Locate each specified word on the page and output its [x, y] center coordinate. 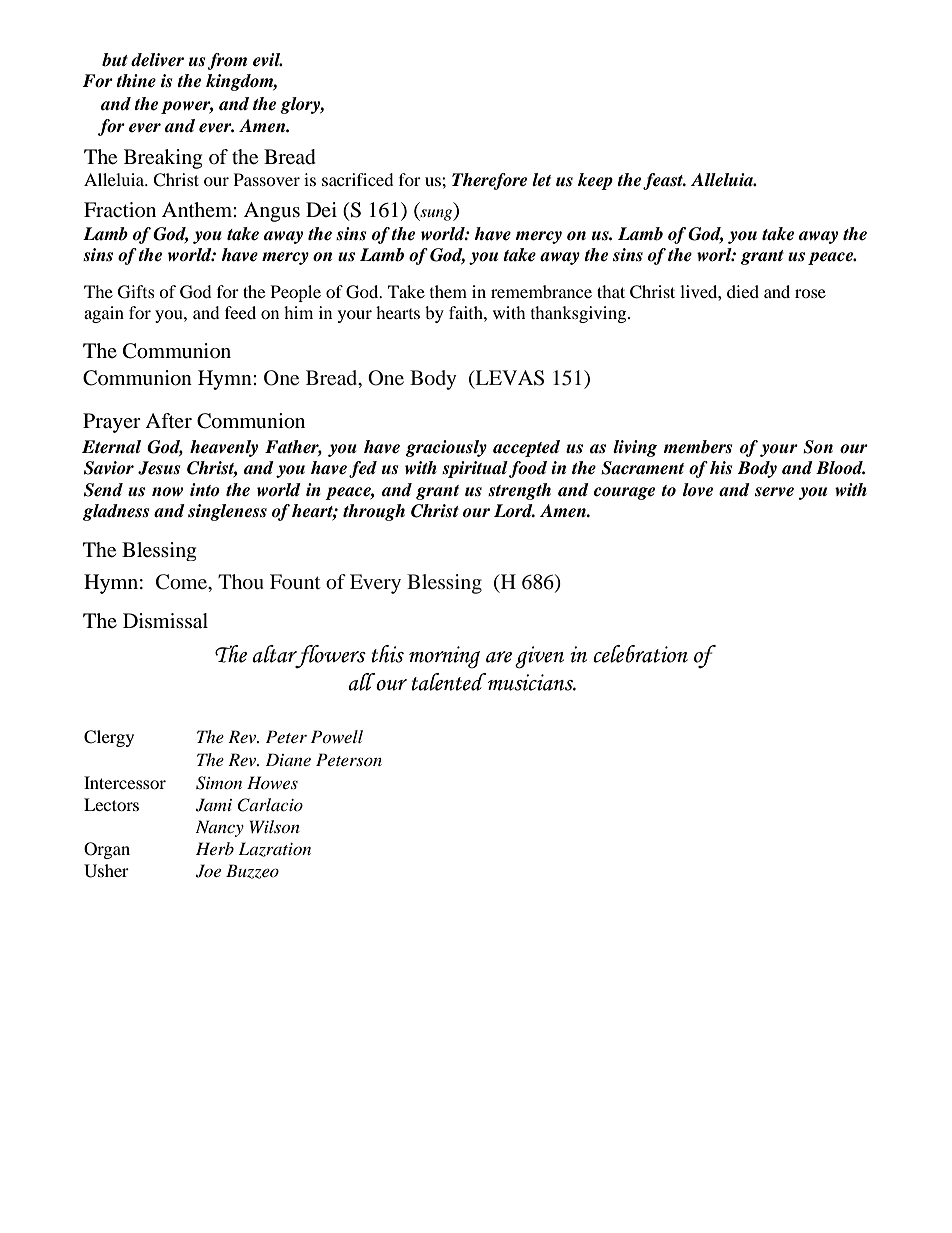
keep [595, 181]
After [168, 420]
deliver [157, 60]
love [698, 490]
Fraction [120, 209]
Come [183, 583]
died [743, 291]
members [697, 447]
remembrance [541, 291]
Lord [514, 510]
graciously [446, 448]
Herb [215, 848]
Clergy [109, 738]
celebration [640, 654]
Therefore [489, 181]
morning [444, 657]
